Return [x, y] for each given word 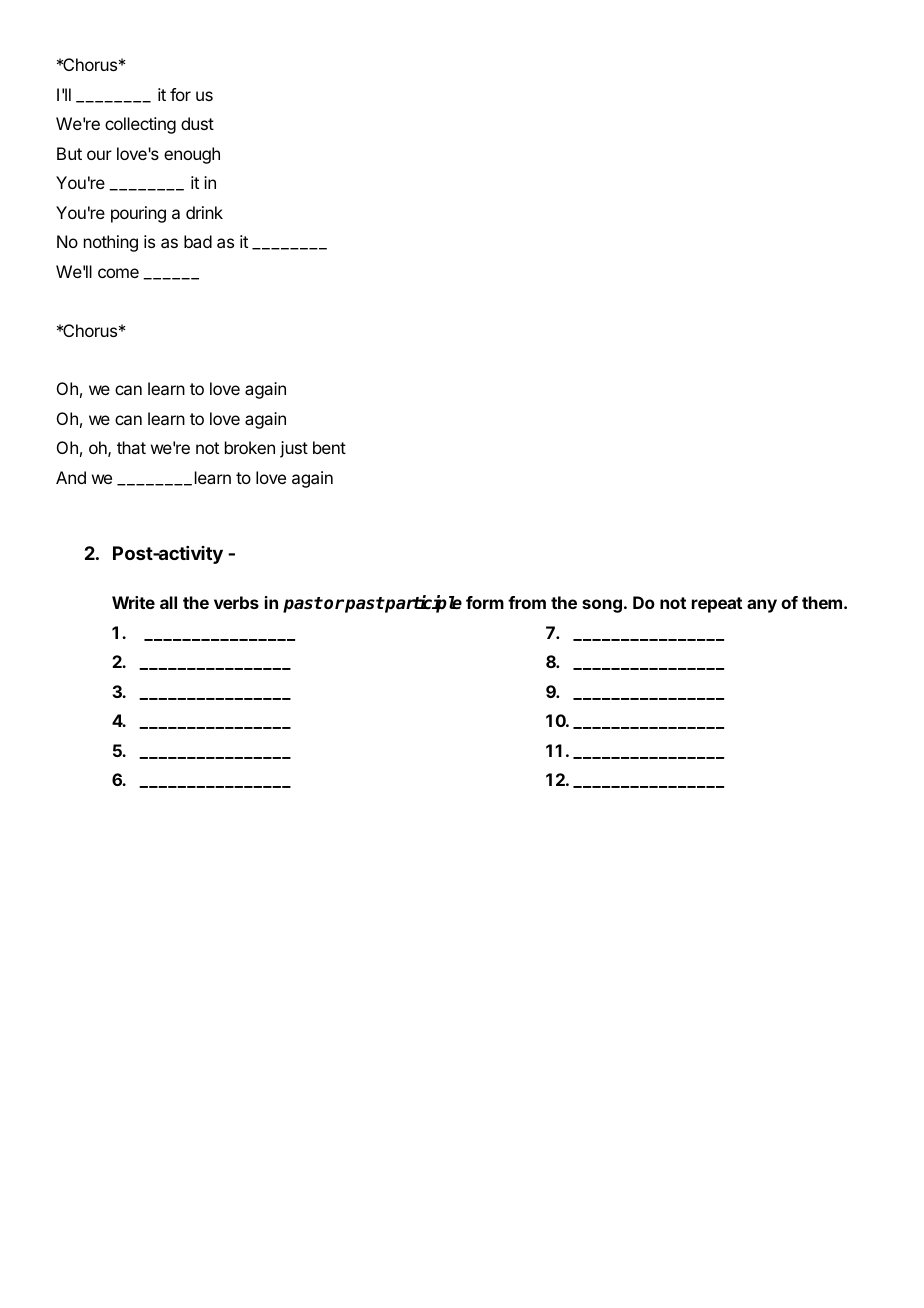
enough [192, 155]
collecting [140, 125]
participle [422, 604]
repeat [717, 605]
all [168, 602]
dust [197, 123]
